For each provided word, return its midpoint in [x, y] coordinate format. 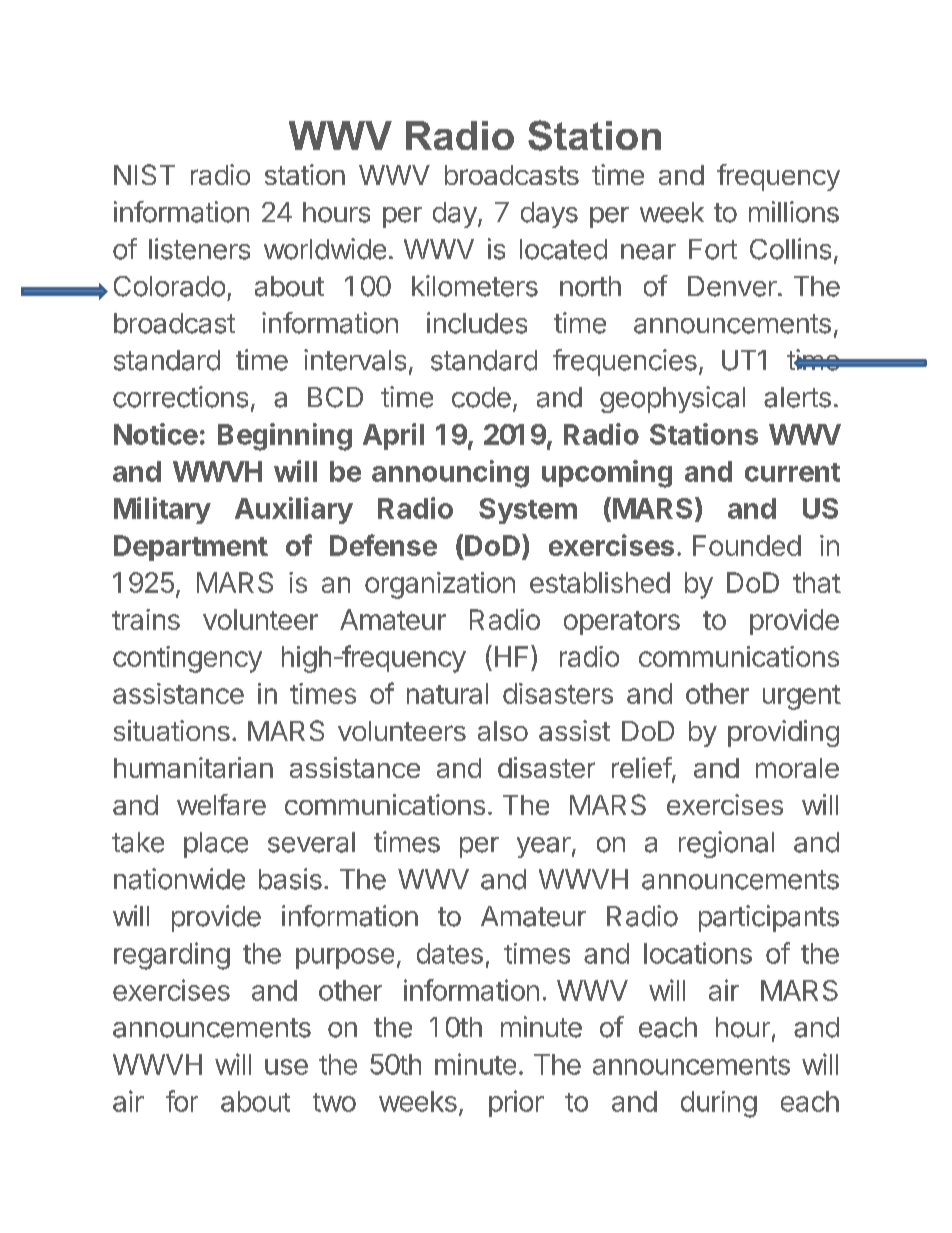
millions [794, 212]
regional [726, 844]
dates [450, 953]
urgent [802, 697]
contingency [187, 659]
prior [516, 1103]
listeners [199, 249]
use [286, 1067]
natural [447, 693]
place [216, 845]
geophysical [672, 399]
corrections [180, 397]
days [549, 215]
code [481, 397]
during [719, 1104]
